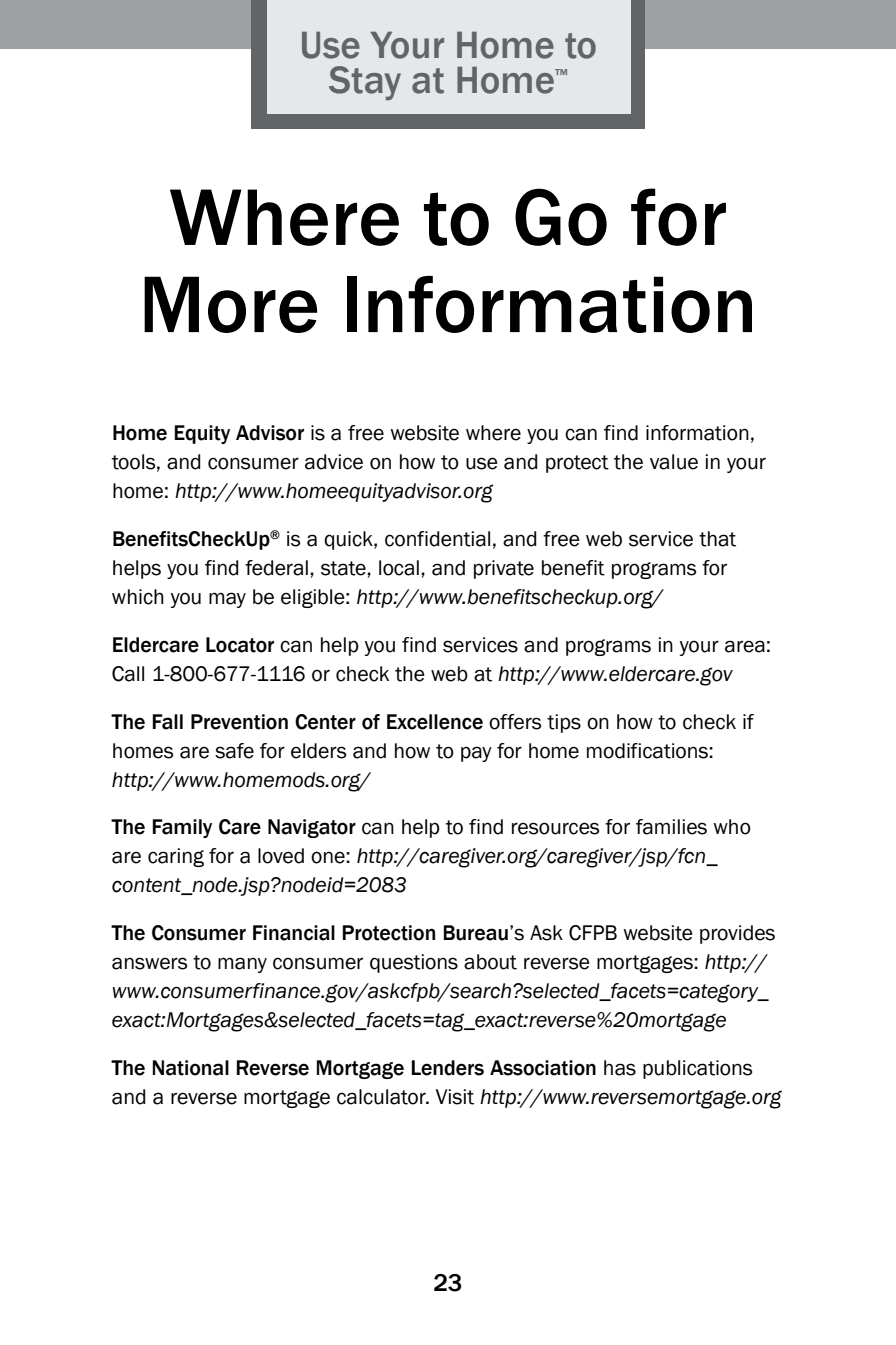 This screenshot has width=896, height=1345. What do you see at coordinates (674, 462) in the screenshot?
I see `value` at bounding box center [674, 462].
